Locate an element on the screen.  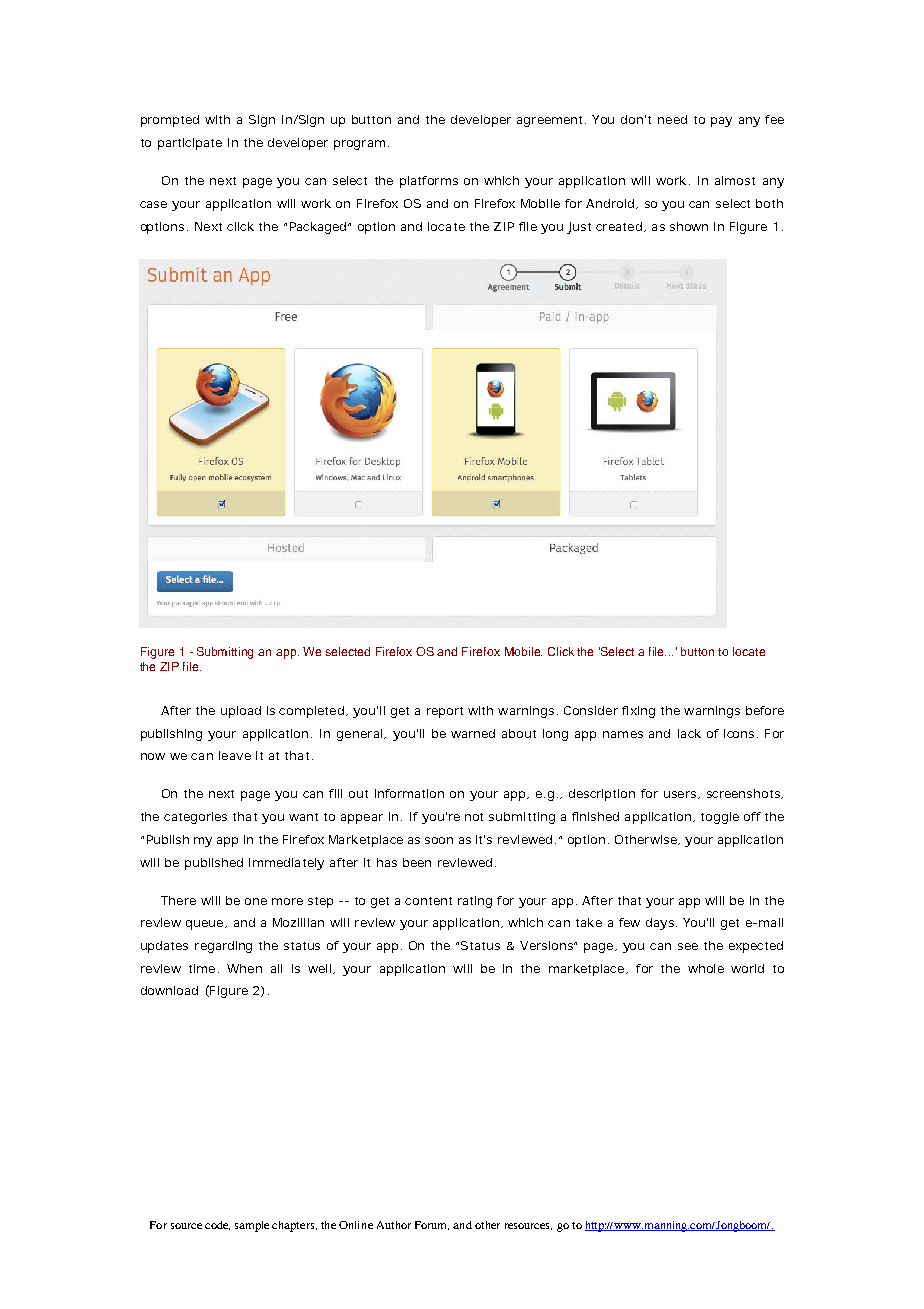
report is located at coordinates (445, 712).
